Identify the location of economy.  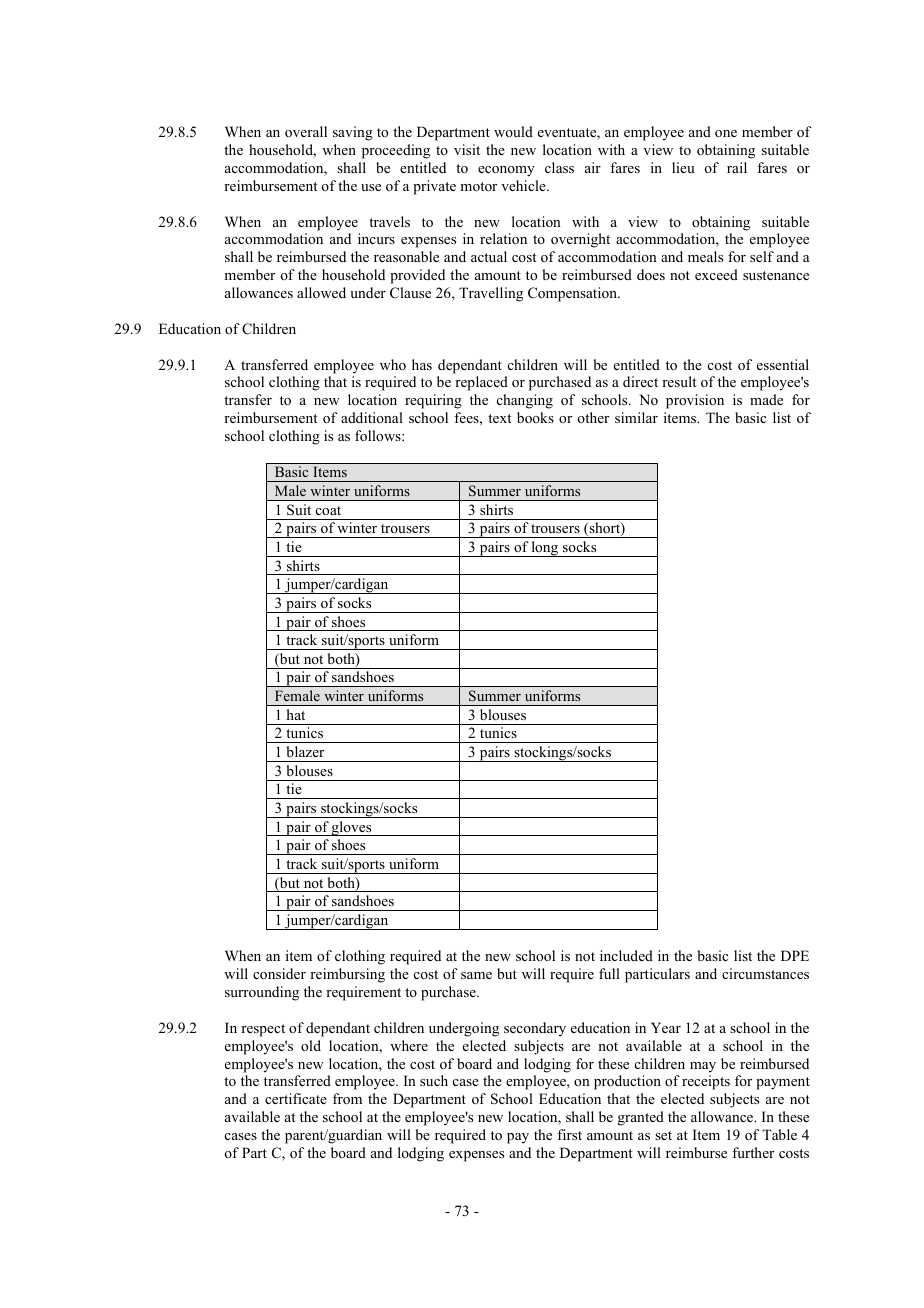
(506, 171).
